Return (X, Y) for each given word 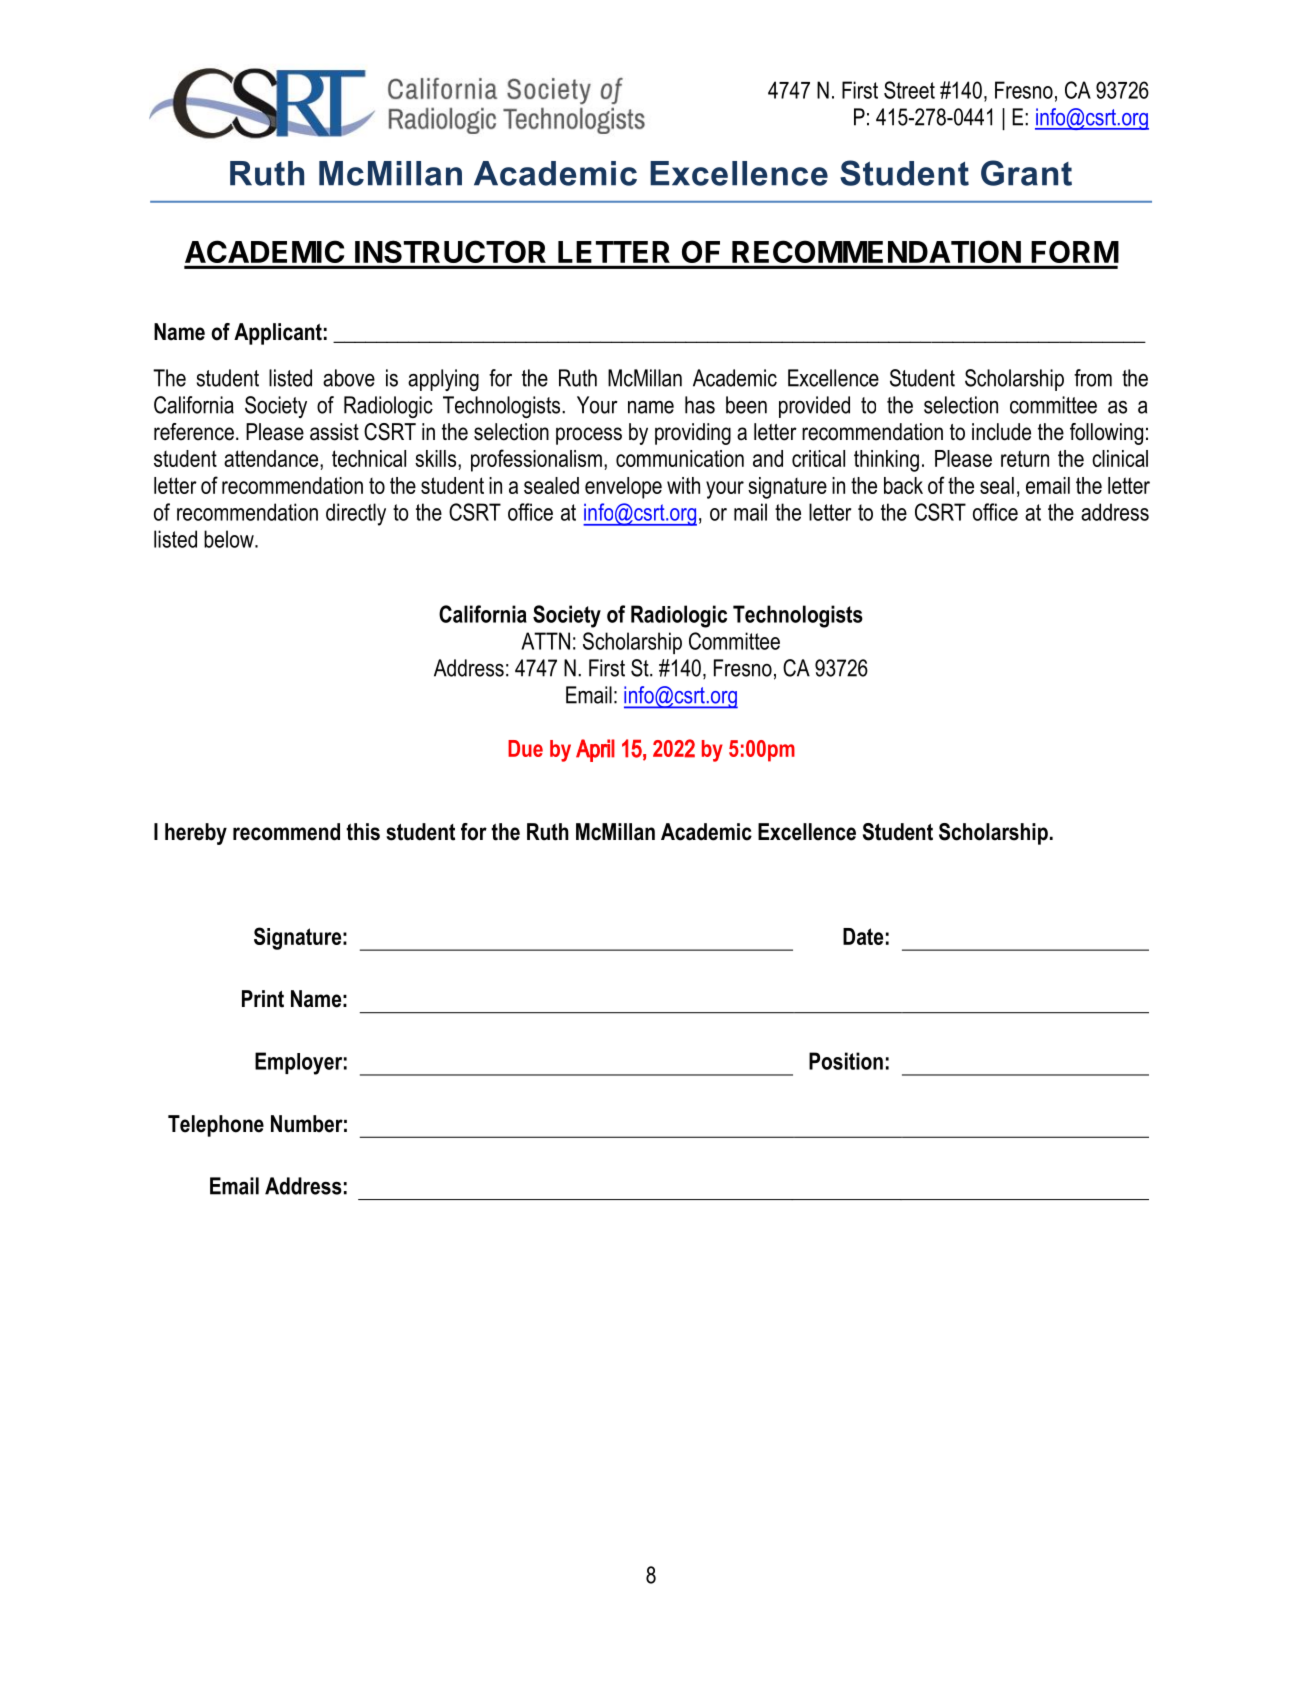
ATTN (545, 641)
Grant (1026, 173)
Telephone (216, 1126)
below (230, 539)
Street (909, 90)
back (903, 485)
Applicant (278, 334)
